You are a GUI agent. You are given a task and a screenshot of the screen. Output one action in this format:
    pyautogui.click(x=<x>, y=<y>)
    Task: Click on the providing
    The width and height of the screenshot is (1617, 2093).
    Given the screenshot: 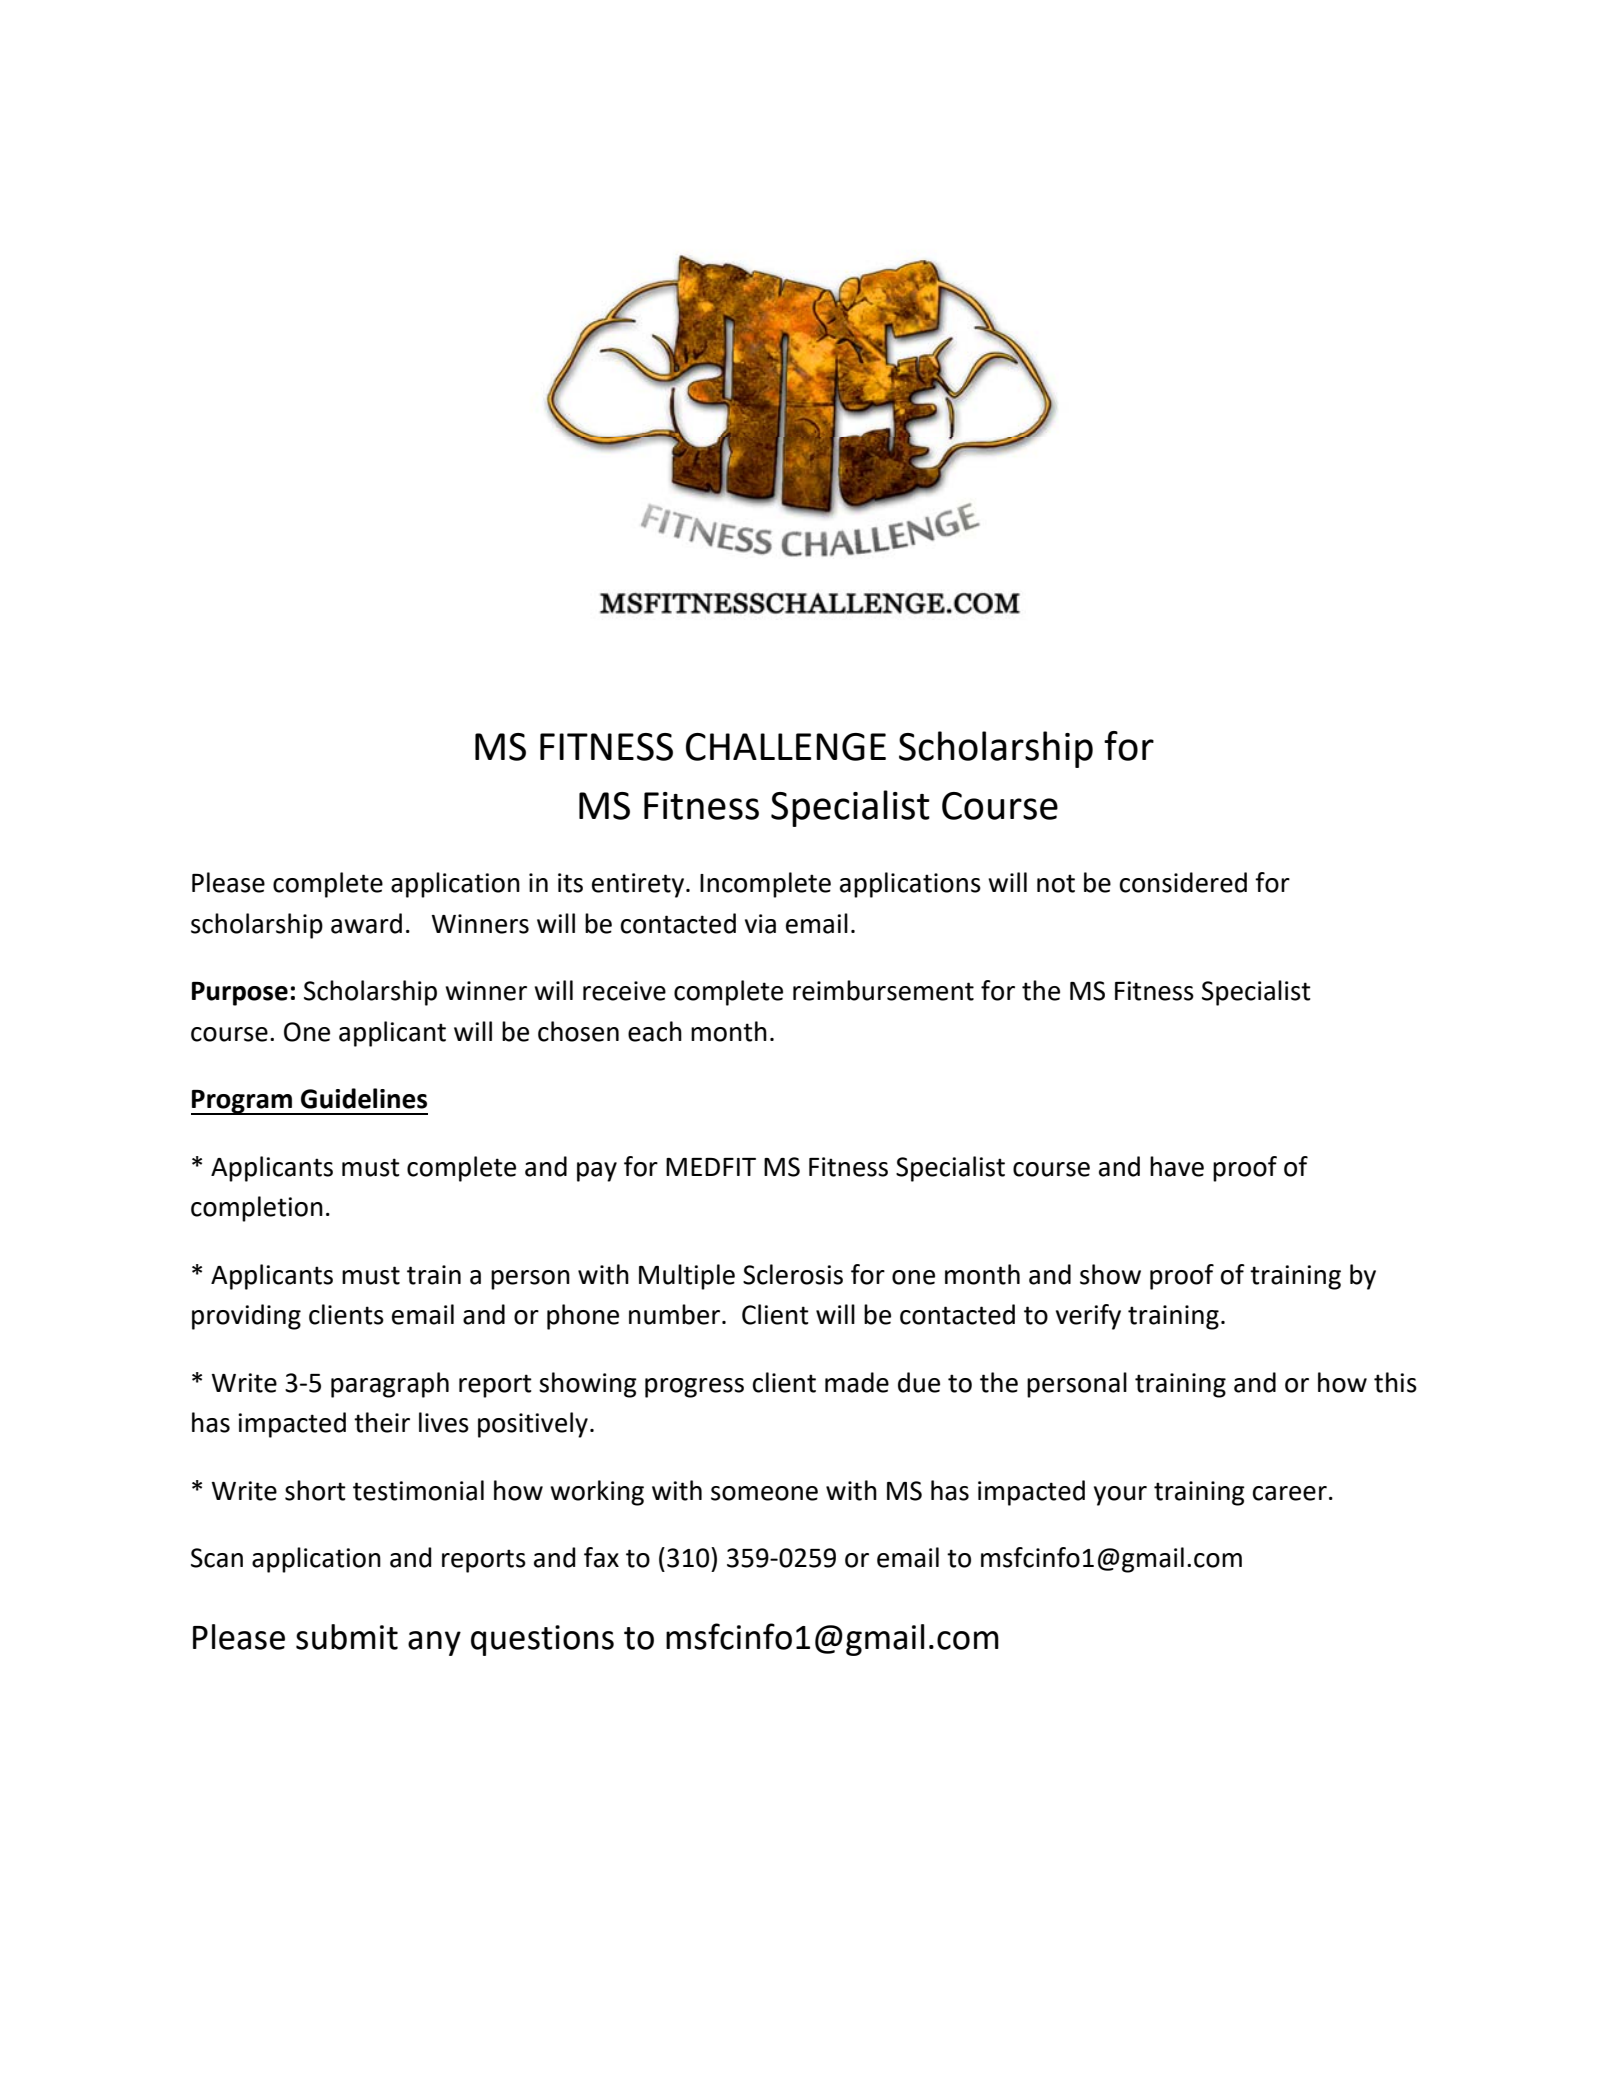 What is the action you would take?
    pyautogui.click(x=246, y=1317)
